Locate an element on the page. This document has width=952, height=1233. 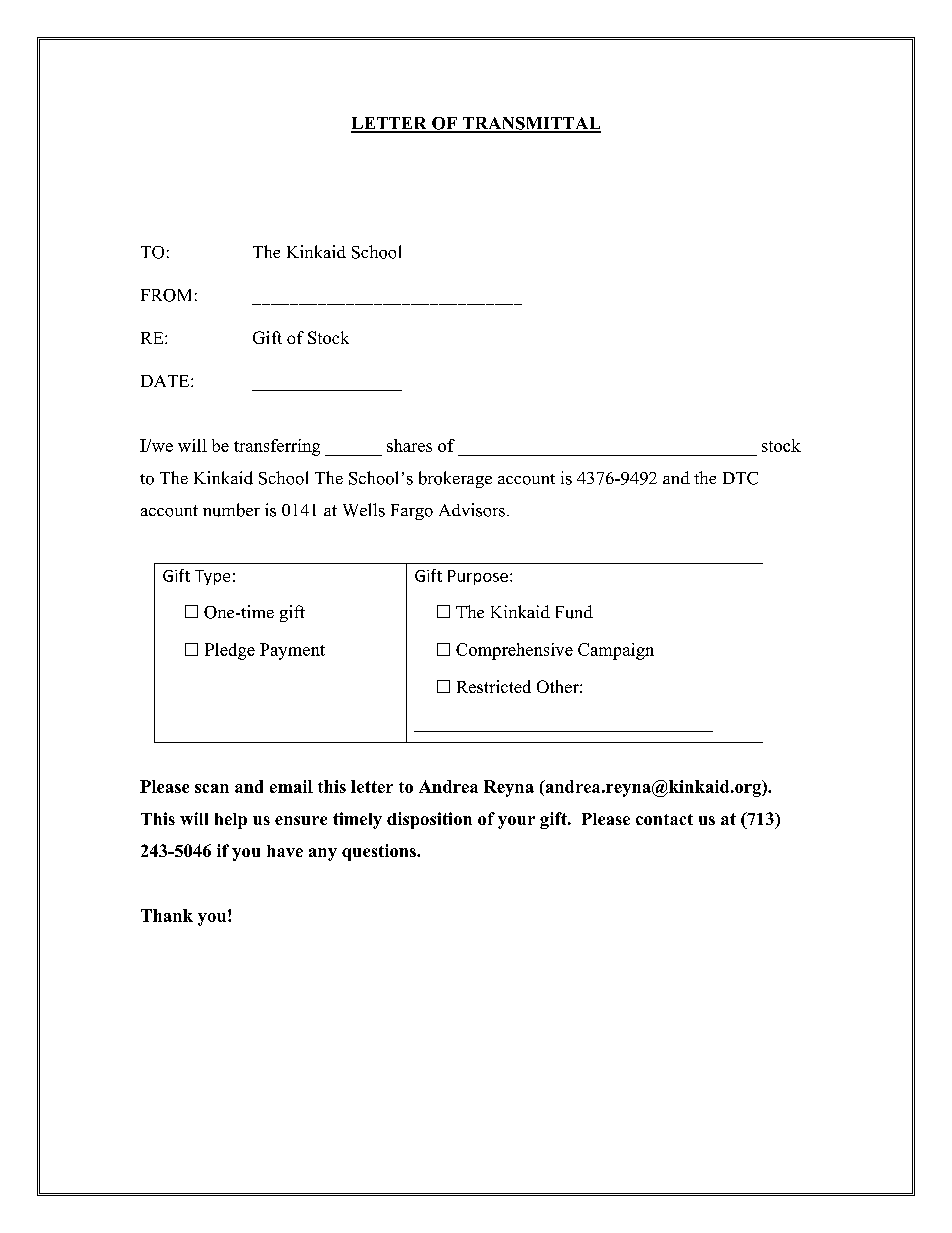
questions is located at coordinates (380, 852).
